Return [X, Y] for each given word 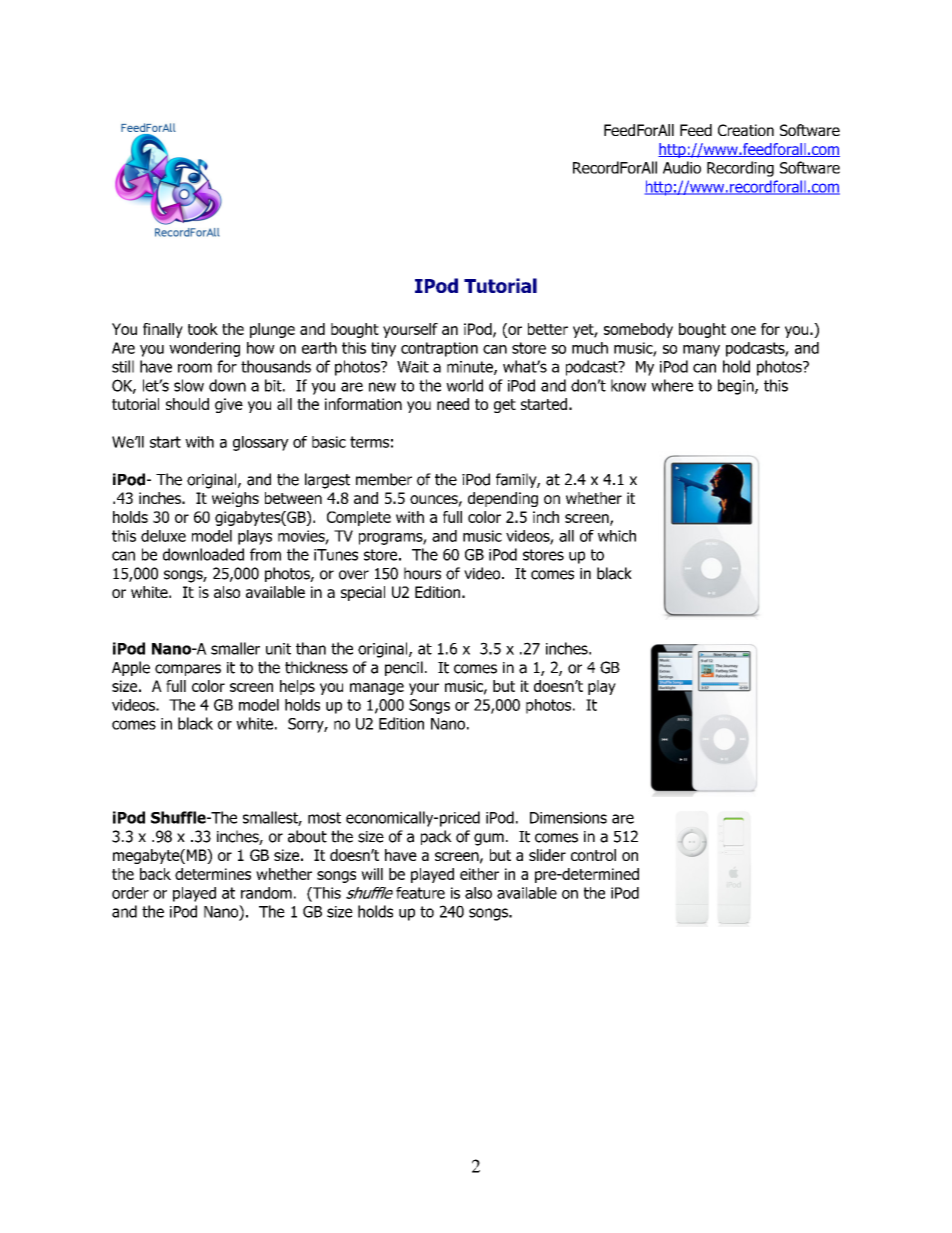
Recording [740, 169]
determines [213, 874]
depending [503, 499]
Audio [682, 167]
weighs [235, 499]
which [617, 536]
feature [420, 893]
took [203, 329]
